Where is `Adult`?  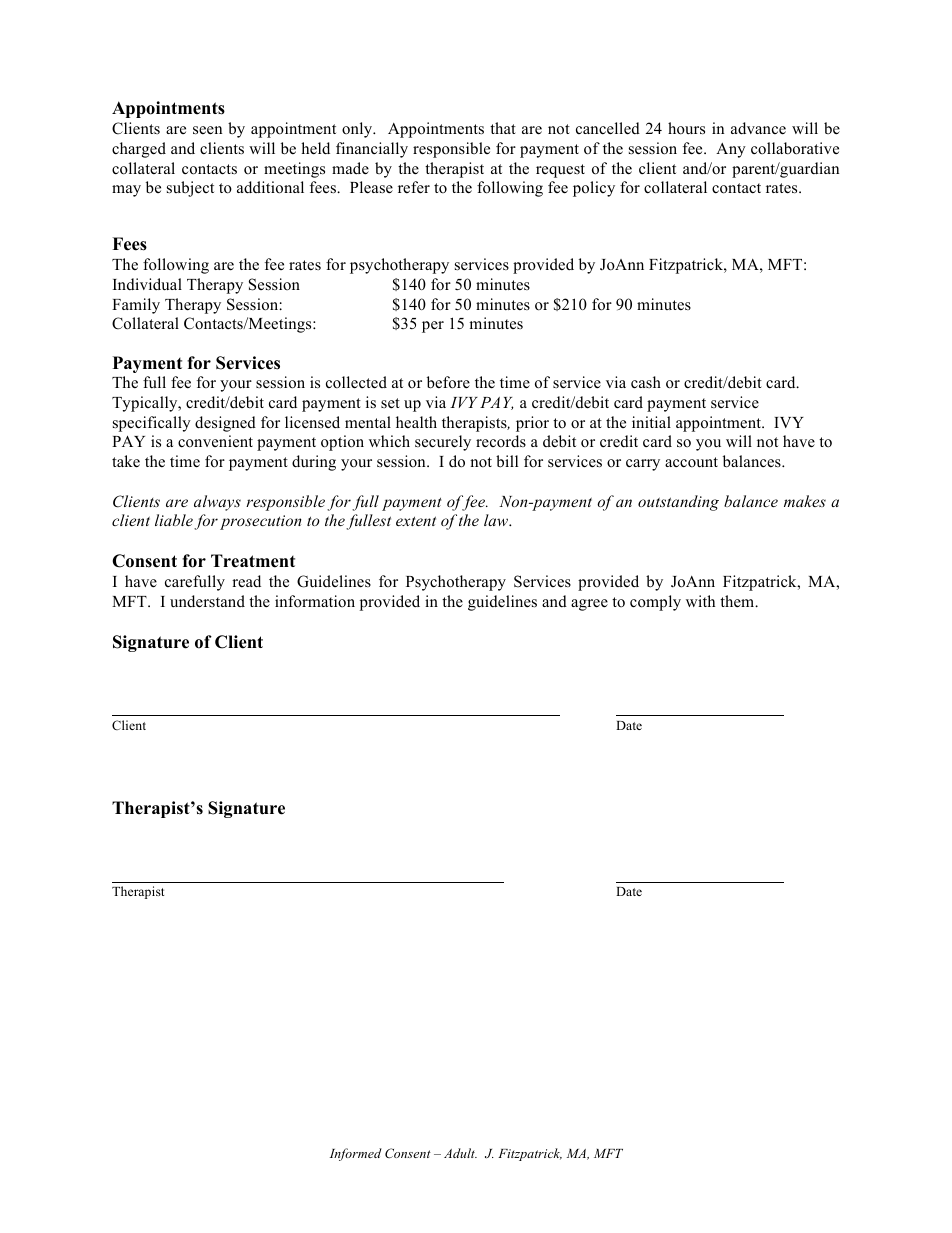 Adult is located at coordinates (460, 1153).
